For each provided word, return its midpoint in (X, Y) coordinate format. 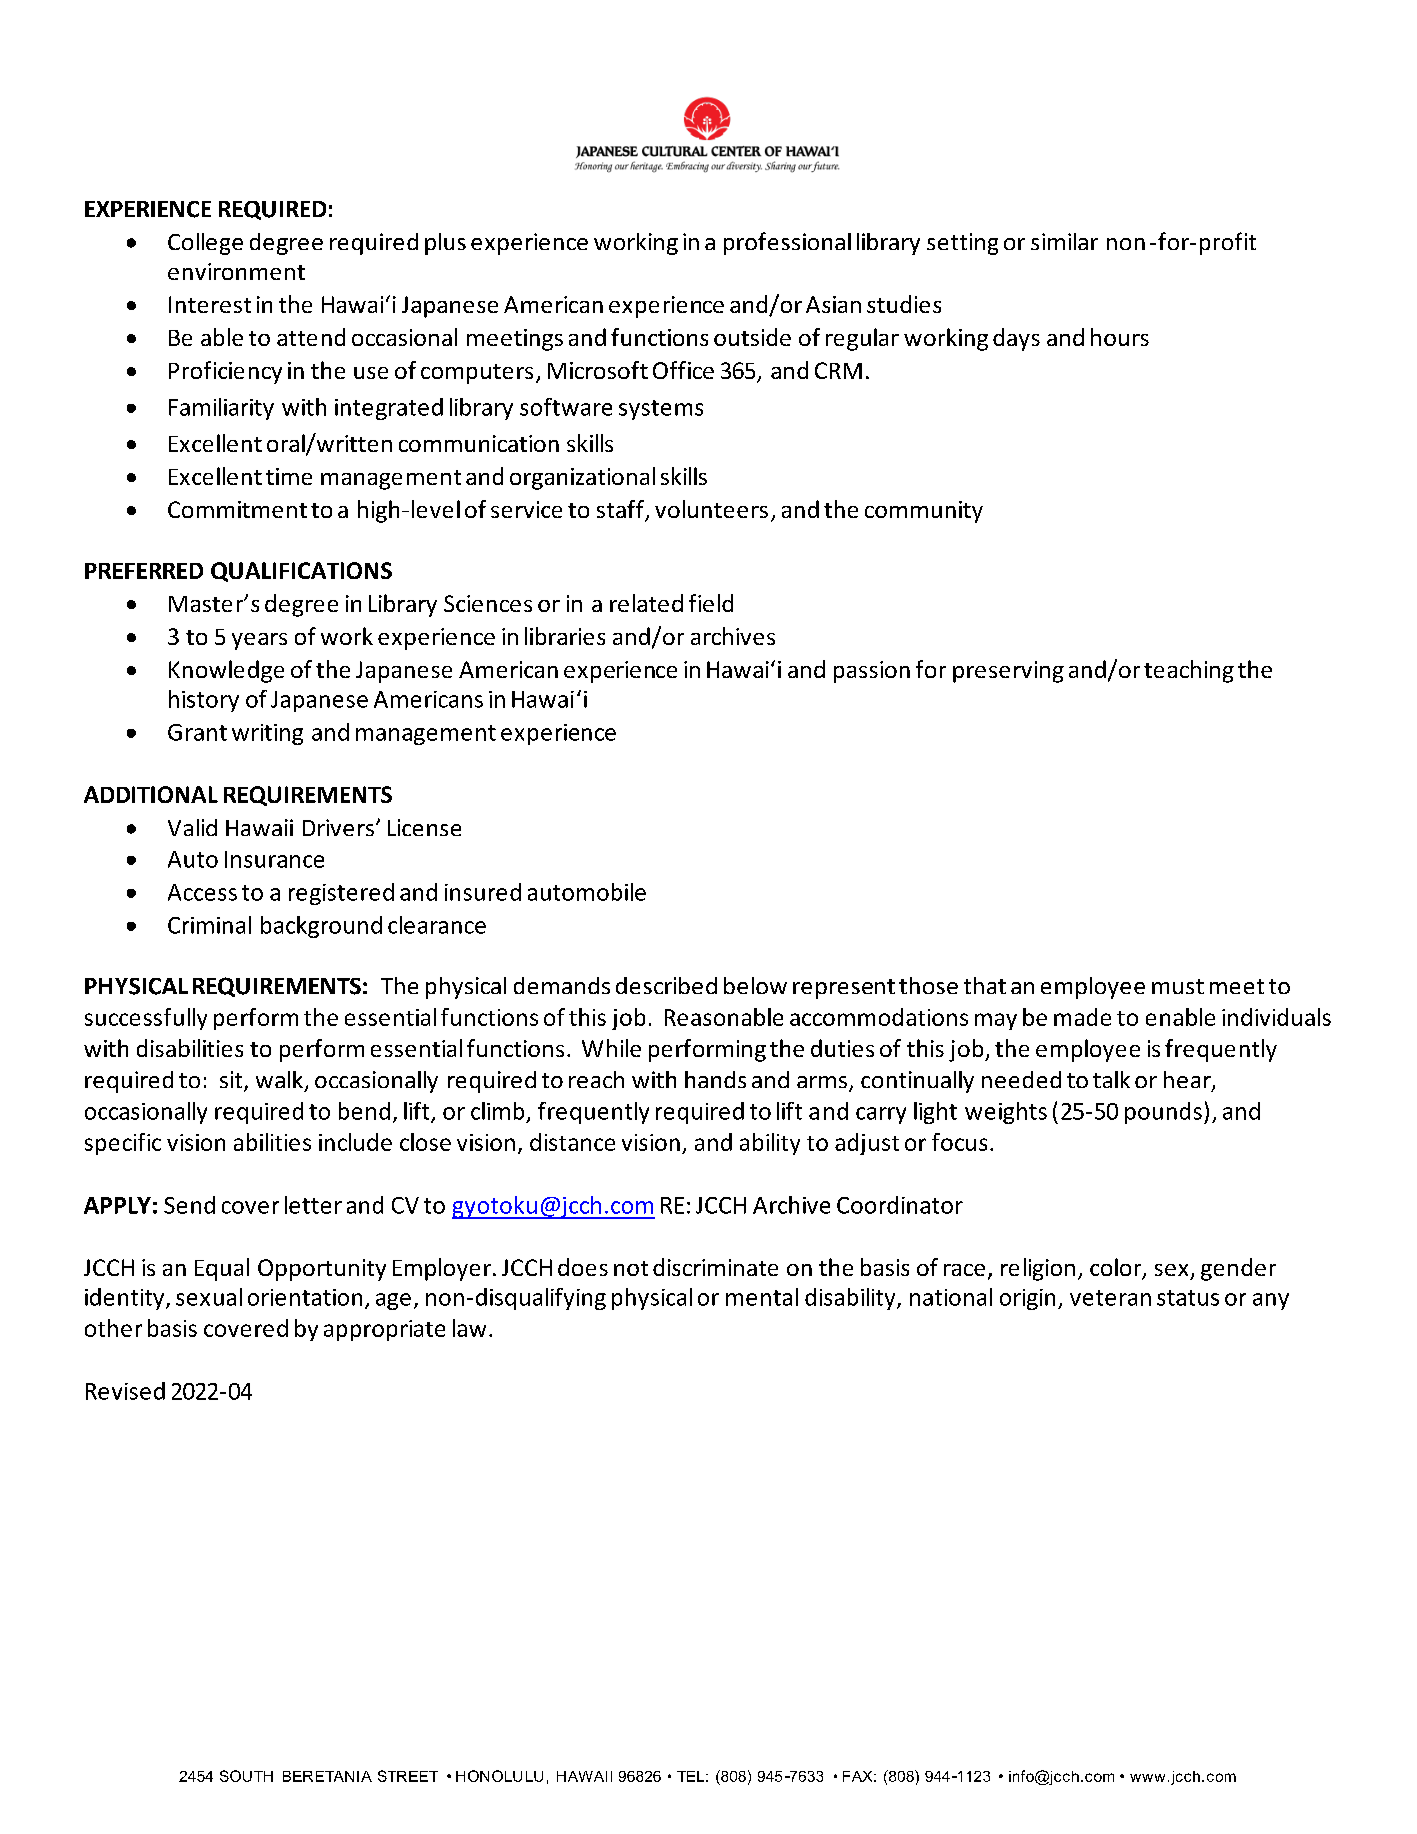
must (1178, 986)
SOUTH (246, 1776)
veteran (1110, 1298)
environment (236, 271)
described (666, 985)
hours (1120, 337)
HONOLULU (499, 1776)
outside (752, 337)
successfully (146, 1019)
